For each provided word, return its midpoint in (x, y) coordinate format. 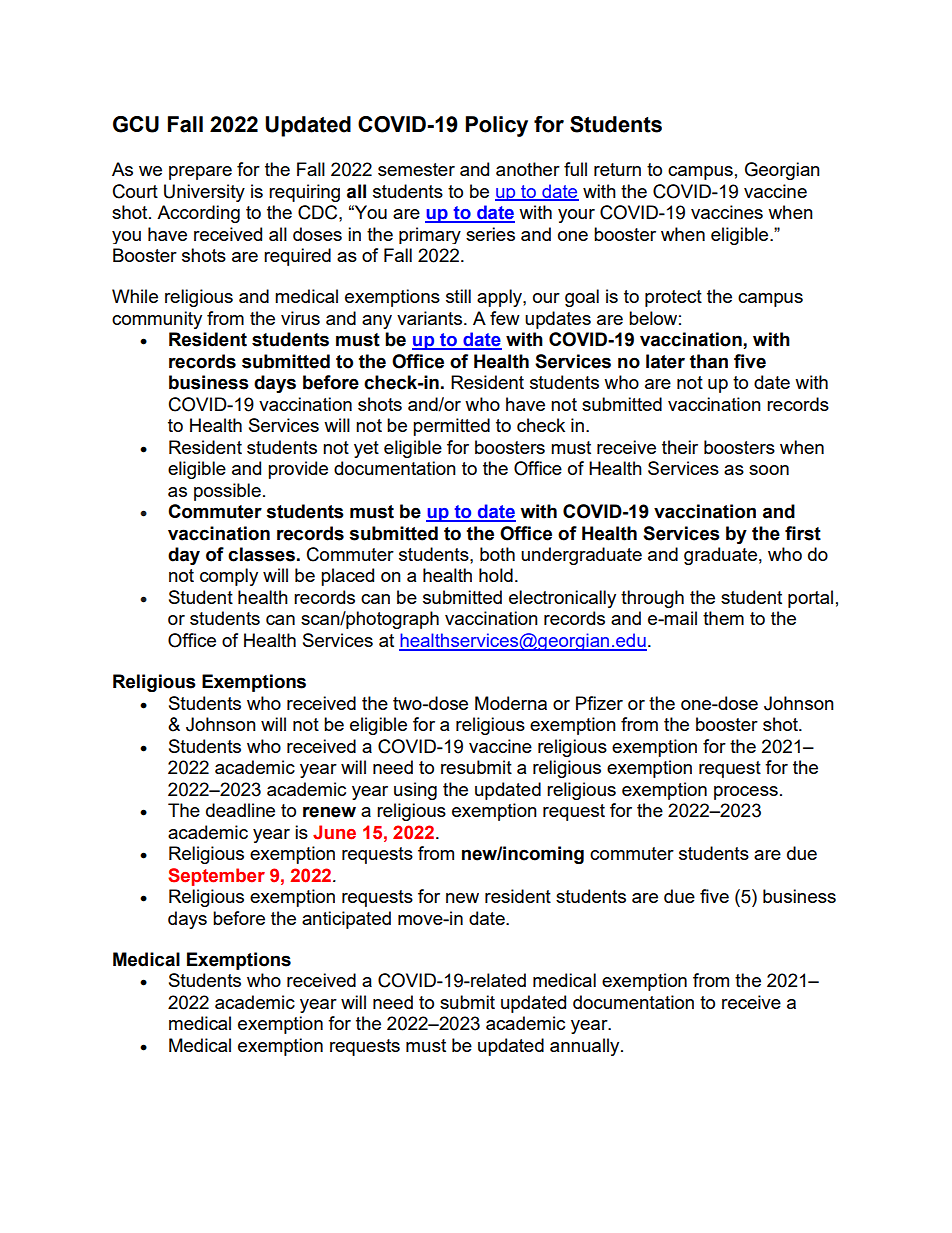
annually (586, 1047)
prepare (200, 173)
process (746, 793)
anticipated (346, 920)
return (617, 169)
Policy (497, 126)
